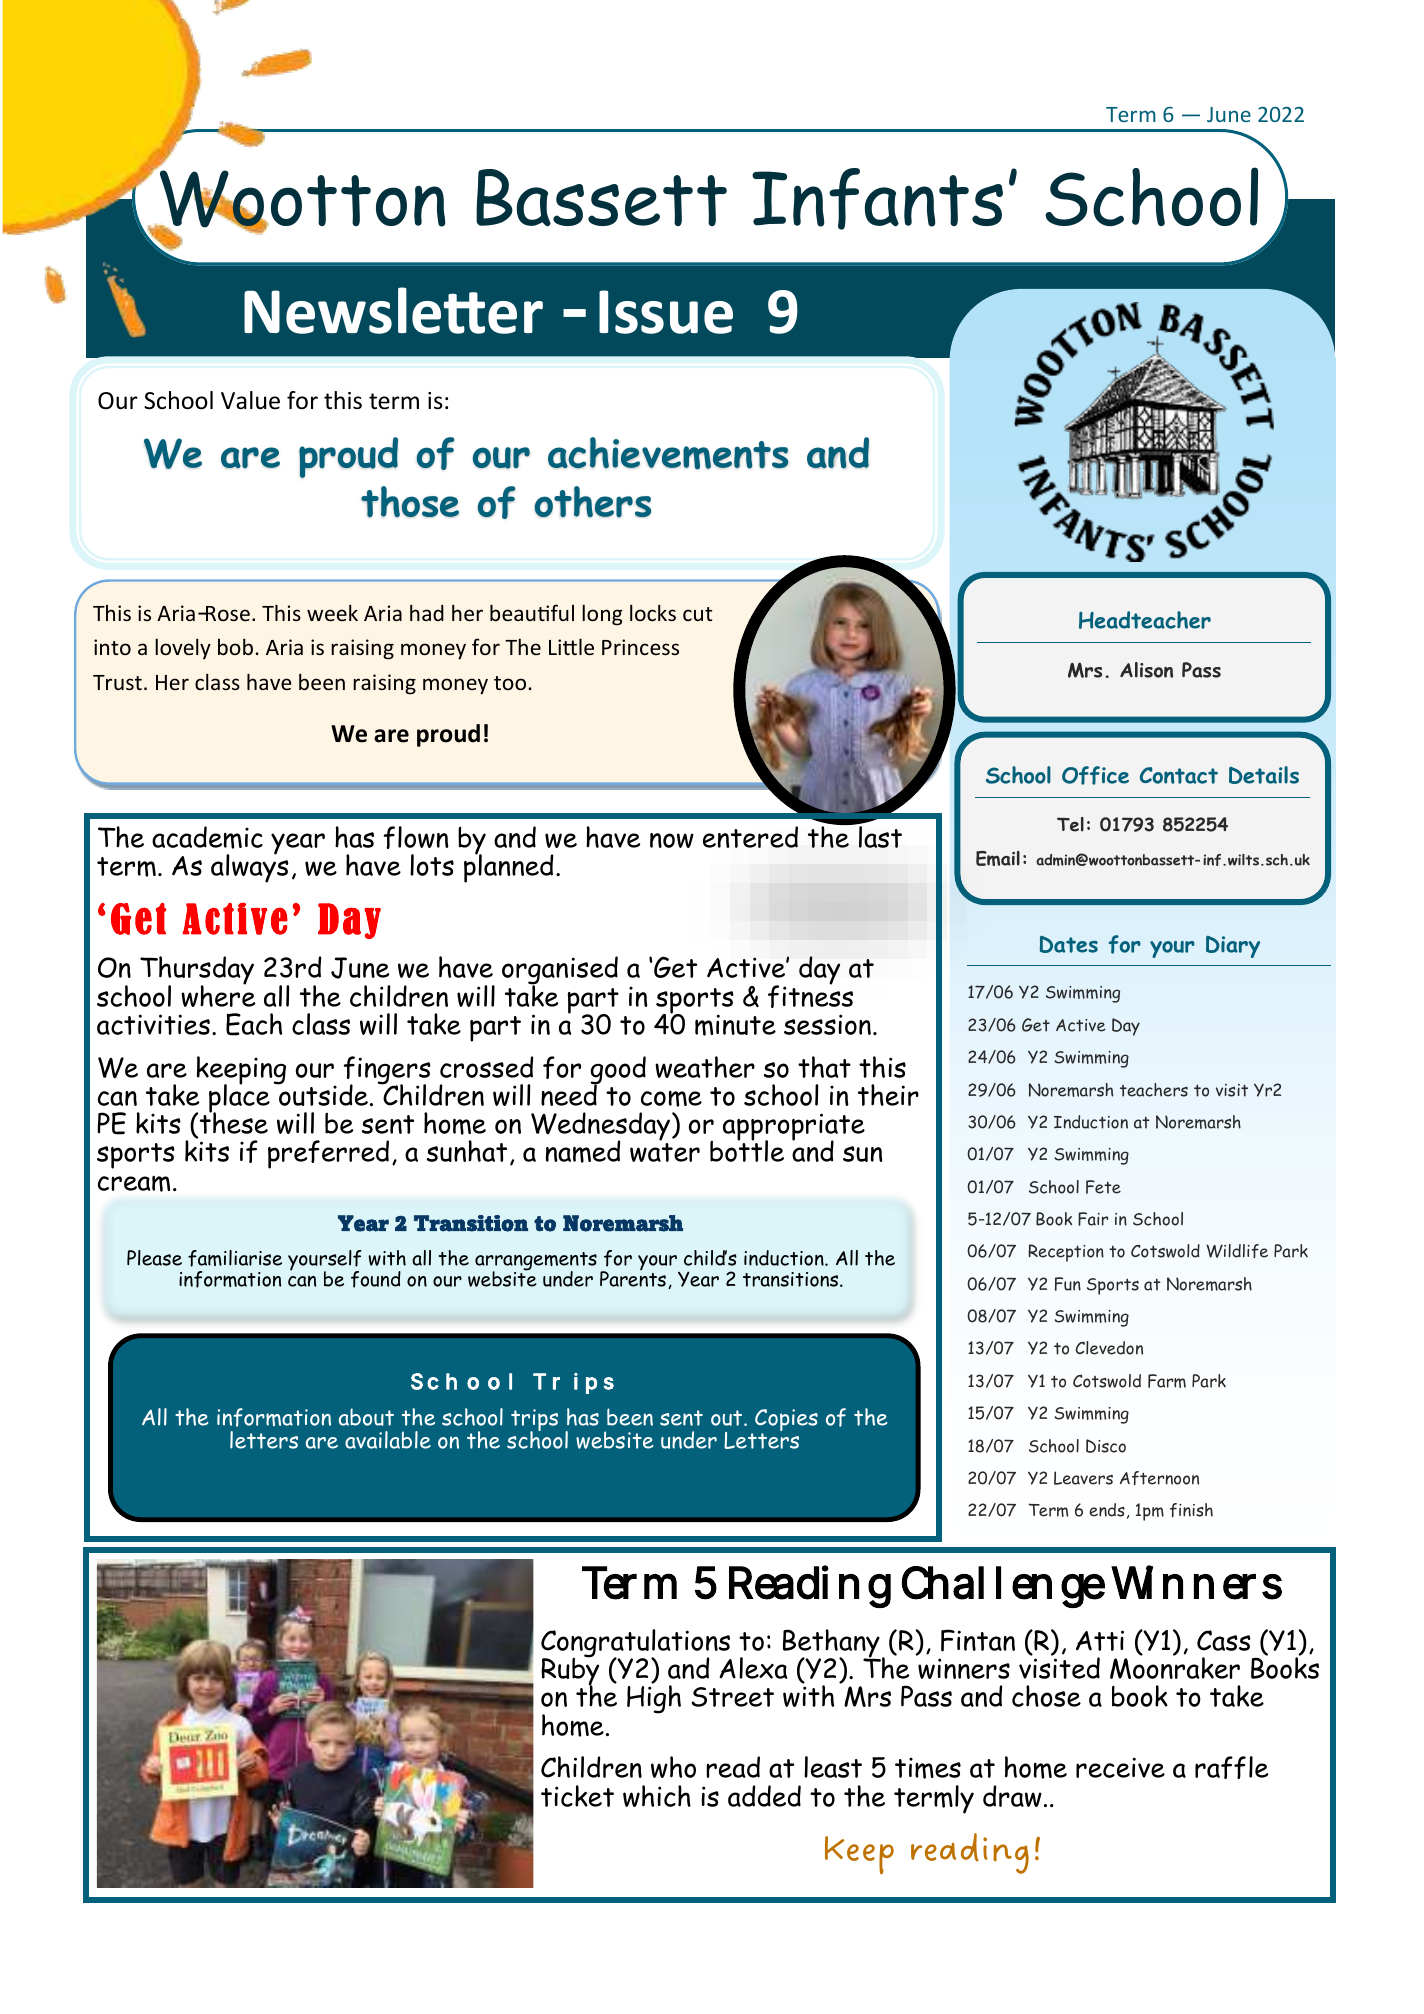 This document has height=2014, width=1424. What do you see at coordinates (735, 1025) in the document?
I see `minute` at bounding box center [735, 1025].
